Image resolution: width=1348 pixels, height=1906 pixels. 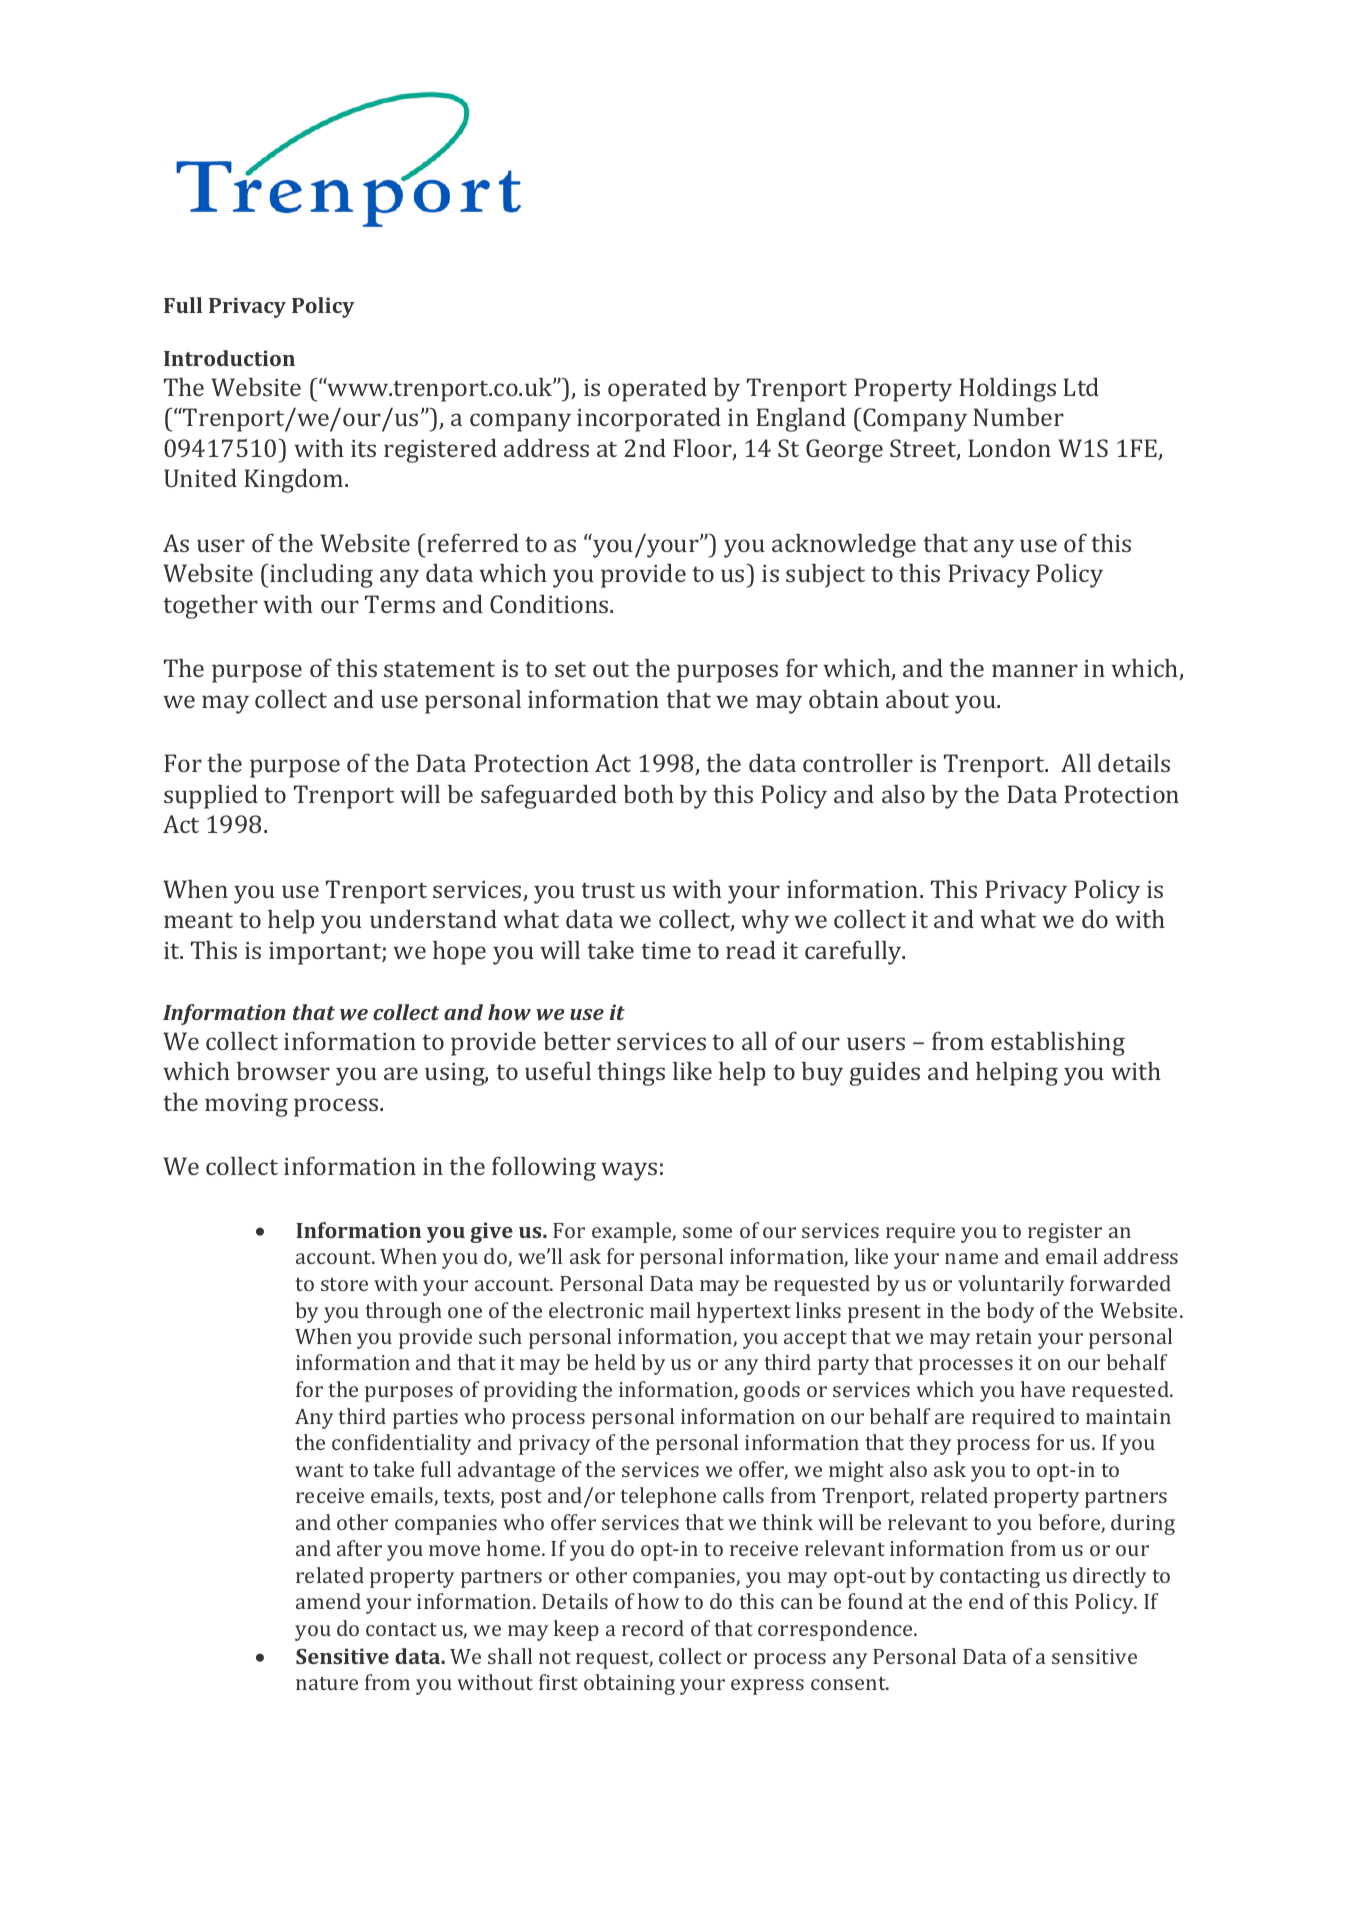 I want to click on moving, so click(x=246, y=1105).
